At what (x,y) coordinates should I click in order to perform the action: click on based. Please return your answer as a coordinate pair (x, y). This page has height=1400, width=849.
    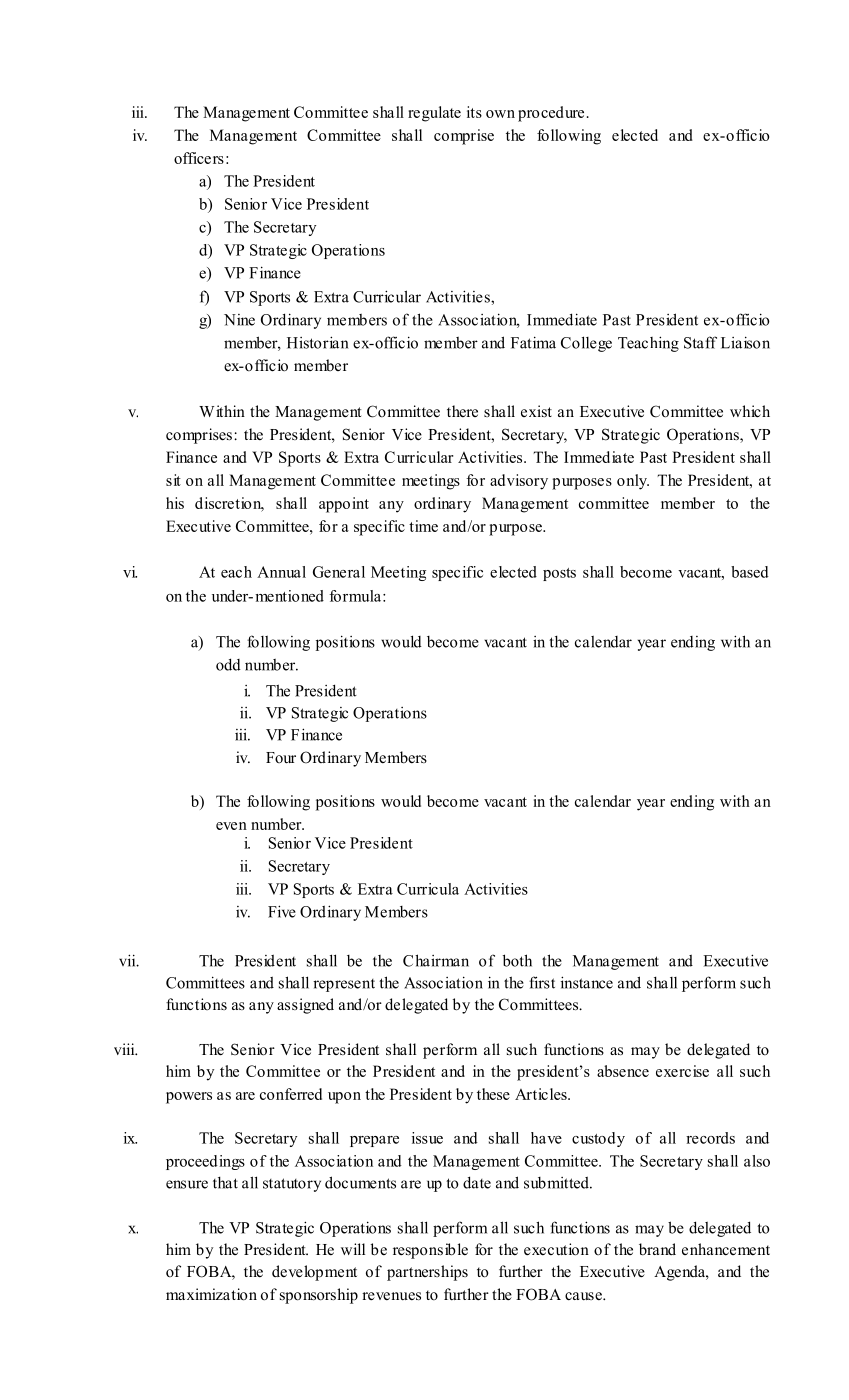
    Looking at the image, I should click on (750, 572).
